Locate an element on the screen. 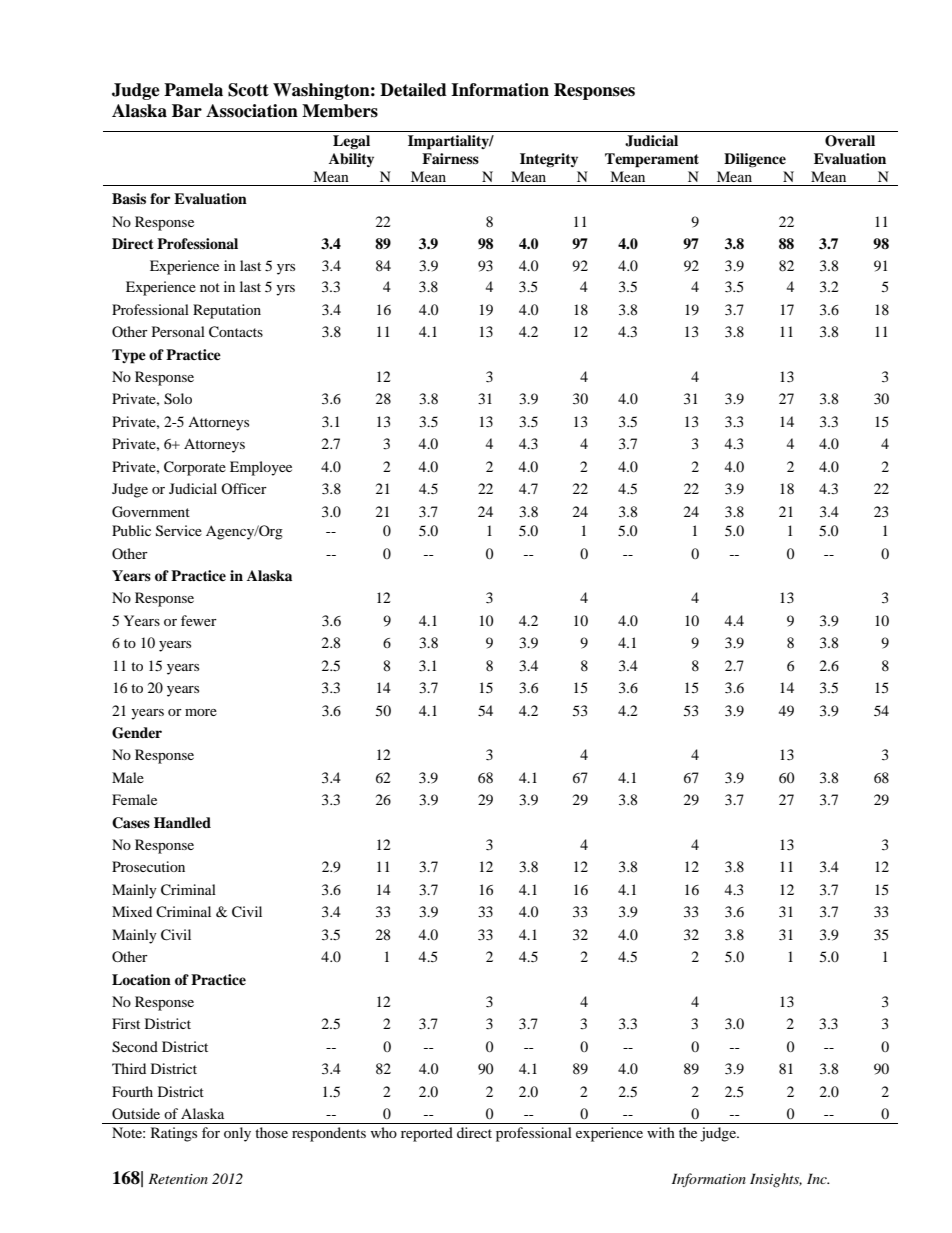 This screenshot has width=952, height=1233. fewer is located at coordinates (199, 620).
